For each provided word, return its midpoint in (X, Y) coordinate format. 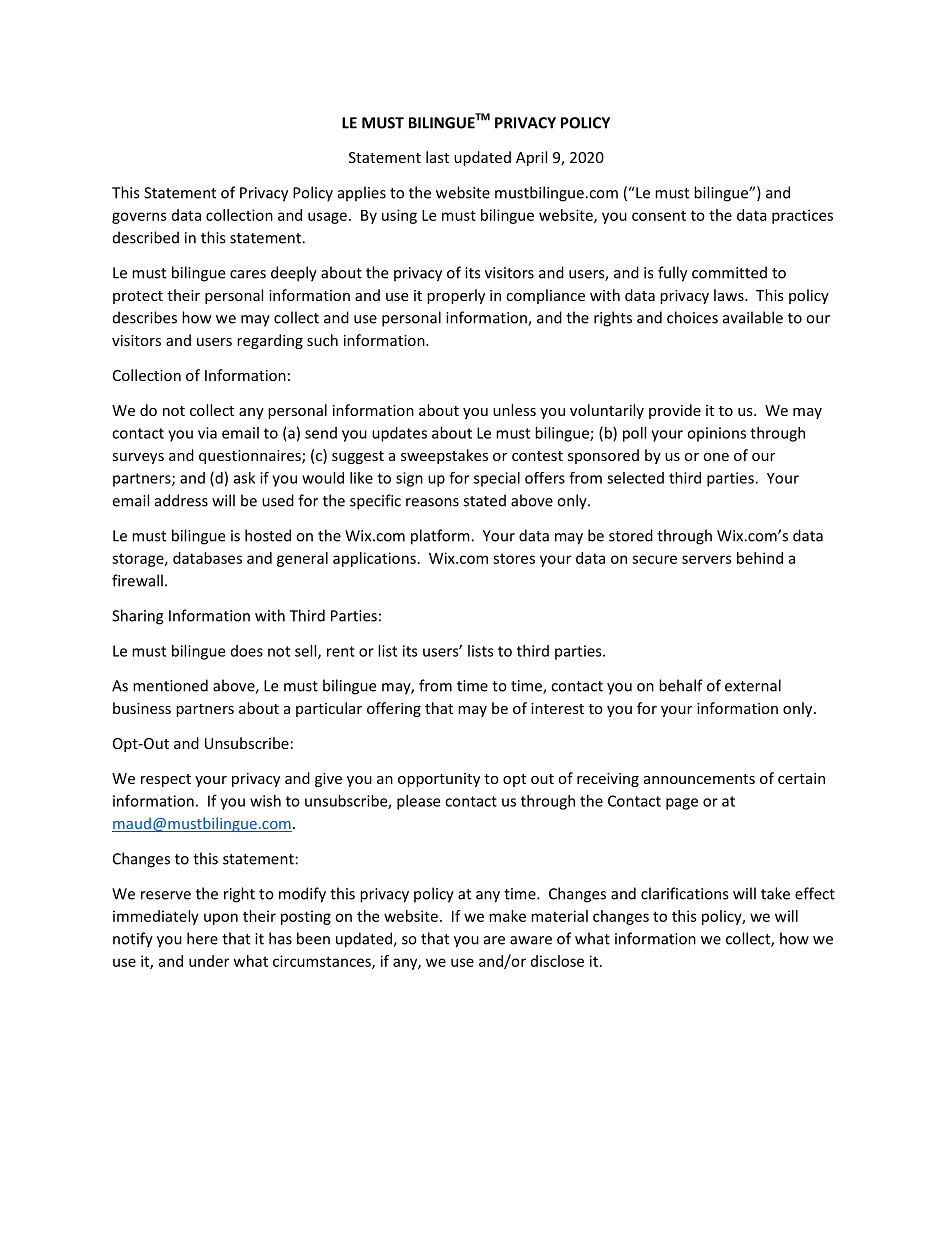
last (437, 157)
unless (514, 410)
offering (394, 709)
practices (802, 216)
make (507, 916)
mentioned (170, 685)
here (202, 938)
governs (139, 218)
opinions (716, 434)
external (753, 685)
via (207, 433)
